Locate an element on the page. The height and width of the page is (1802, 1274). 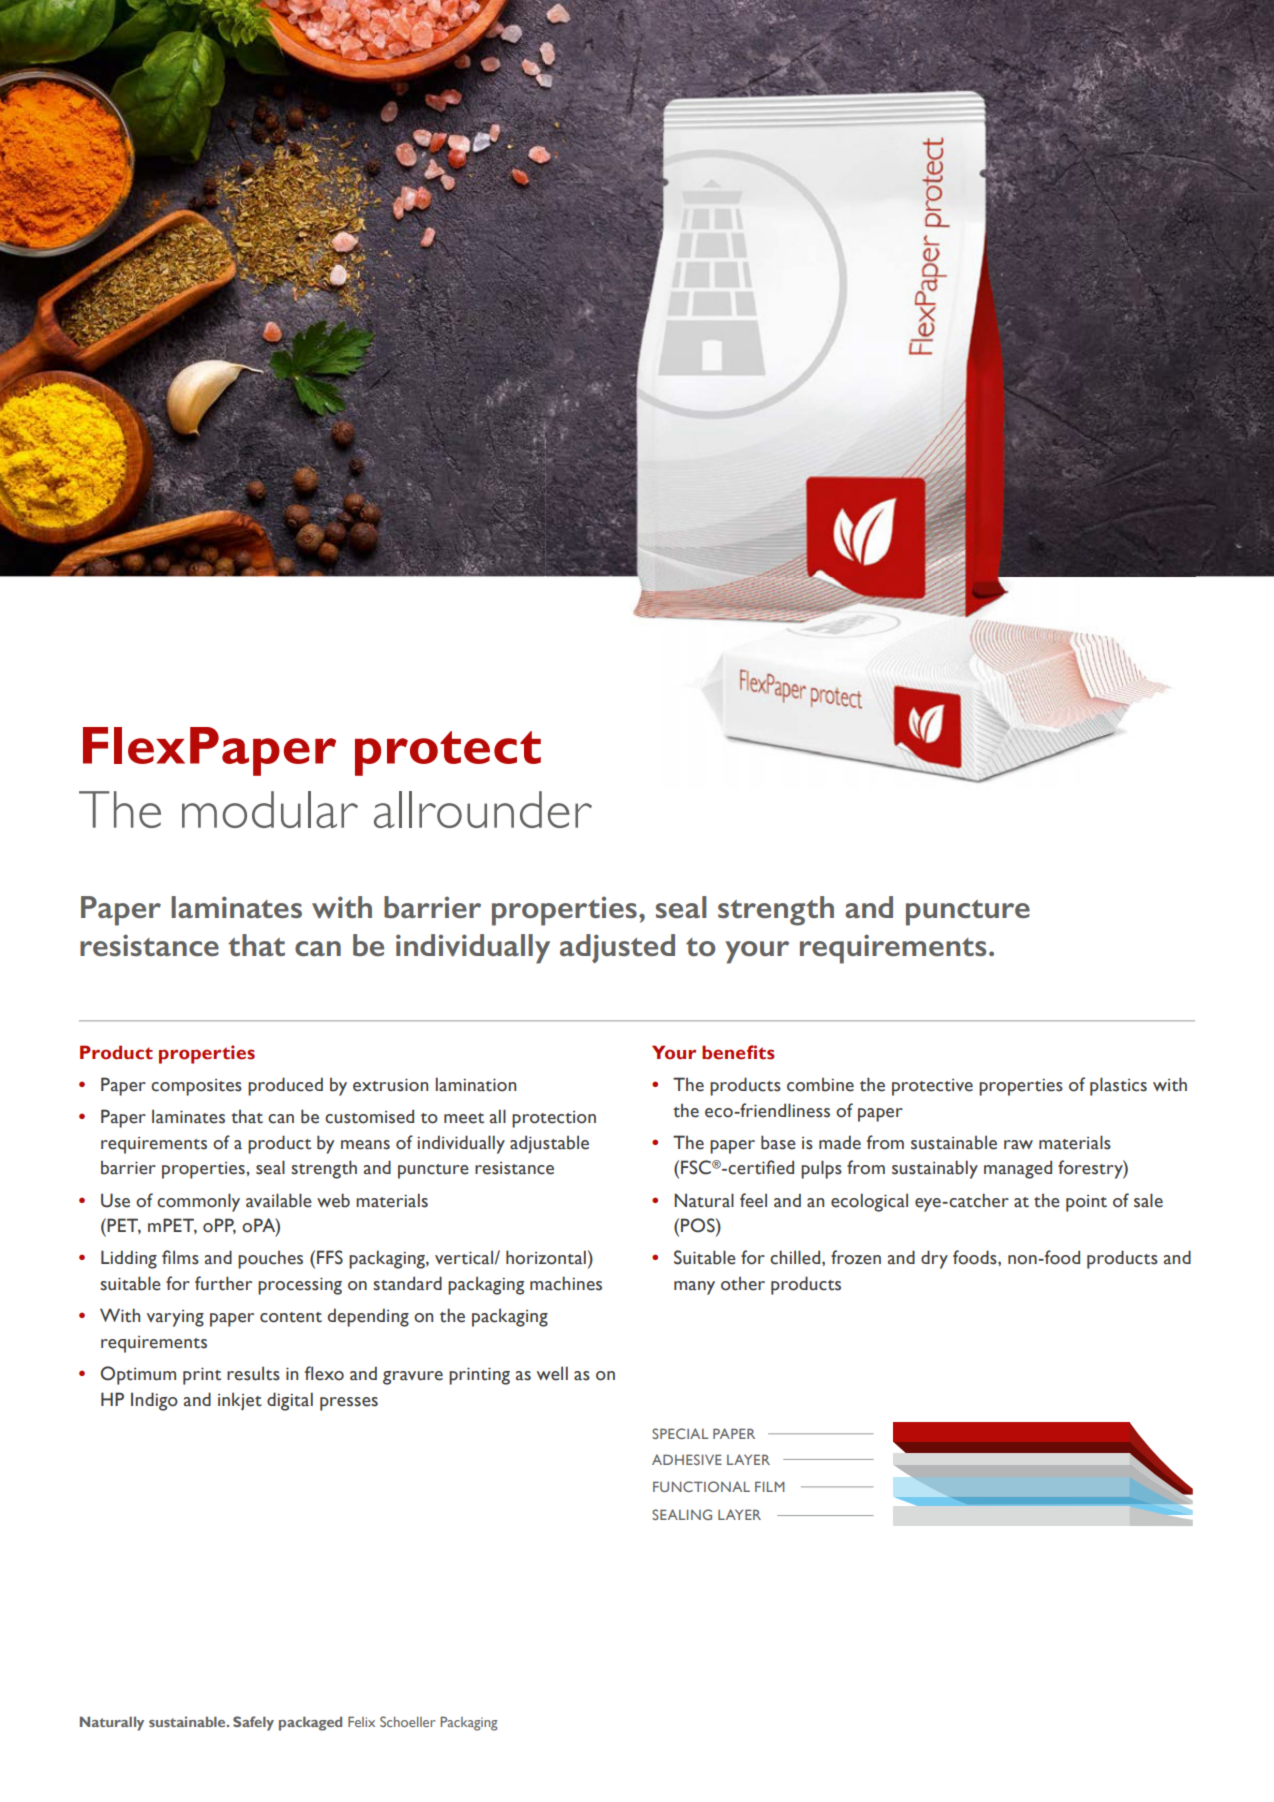
plastics is located at coordinates (1118, 1086).
